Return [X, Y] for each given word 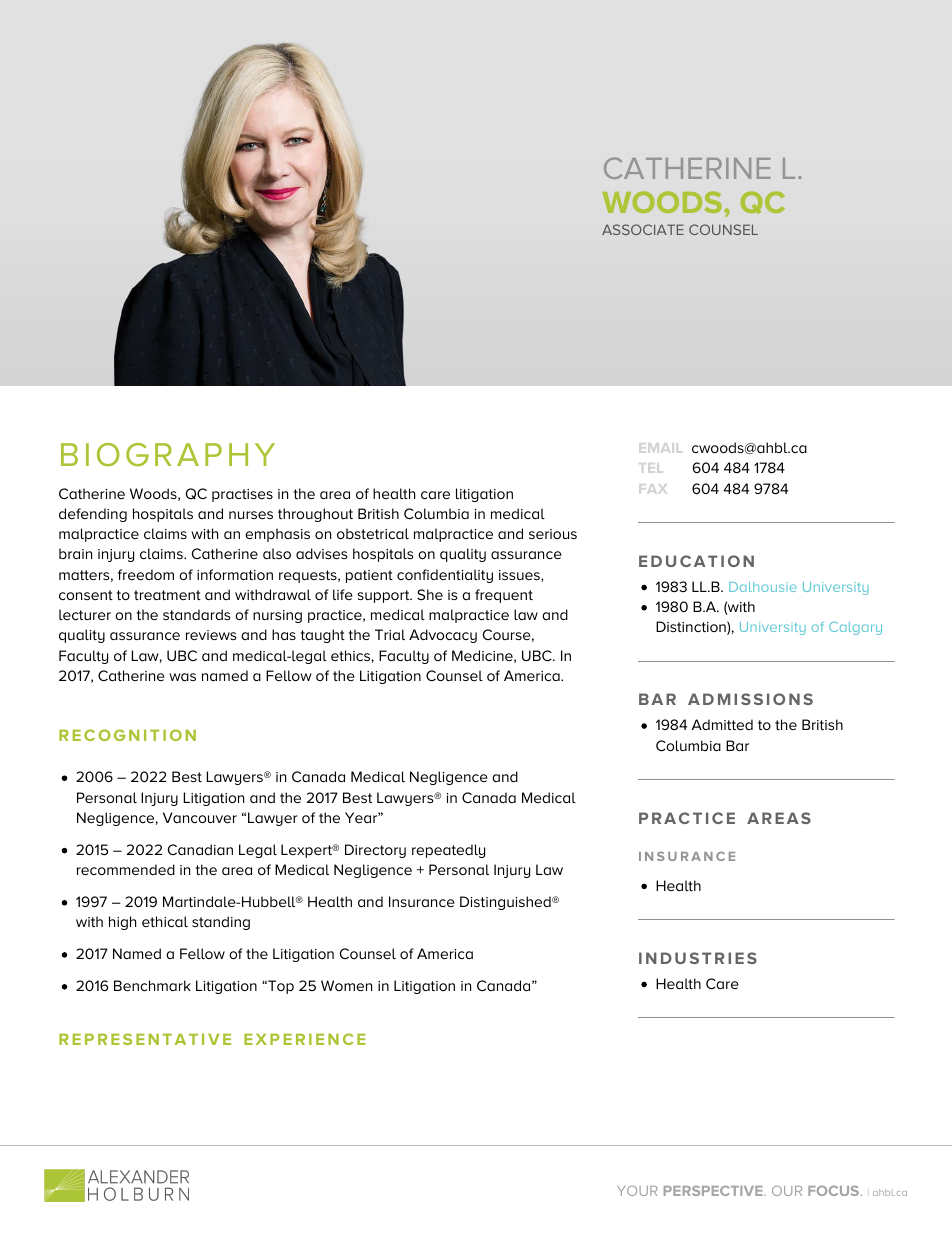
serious [553, 534]
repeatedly [448, 851]
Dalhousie [763, 587]
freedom [146, 574]
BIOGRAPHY [168, 455]
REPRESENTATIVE [145, 1039]
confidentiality [445, 576]
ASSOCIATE [643, 229]
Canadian [200, 849]
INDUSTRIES [698, 958]
